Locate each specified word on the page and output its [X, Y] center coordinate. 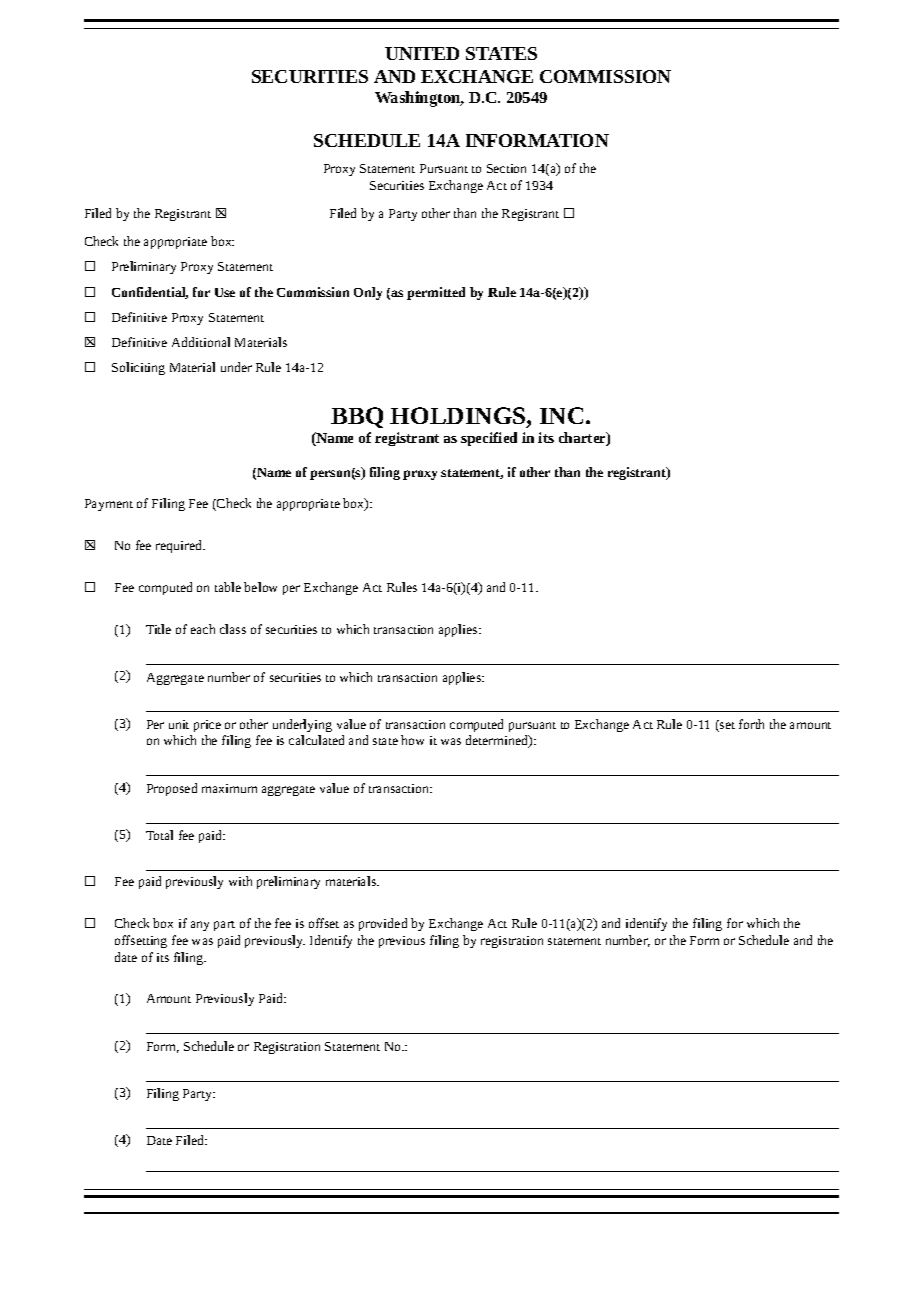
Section [506, 168]
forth [751, 724]
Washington [419, 99]
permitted [436, 293]
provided [383, 924]
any [200, 926]
